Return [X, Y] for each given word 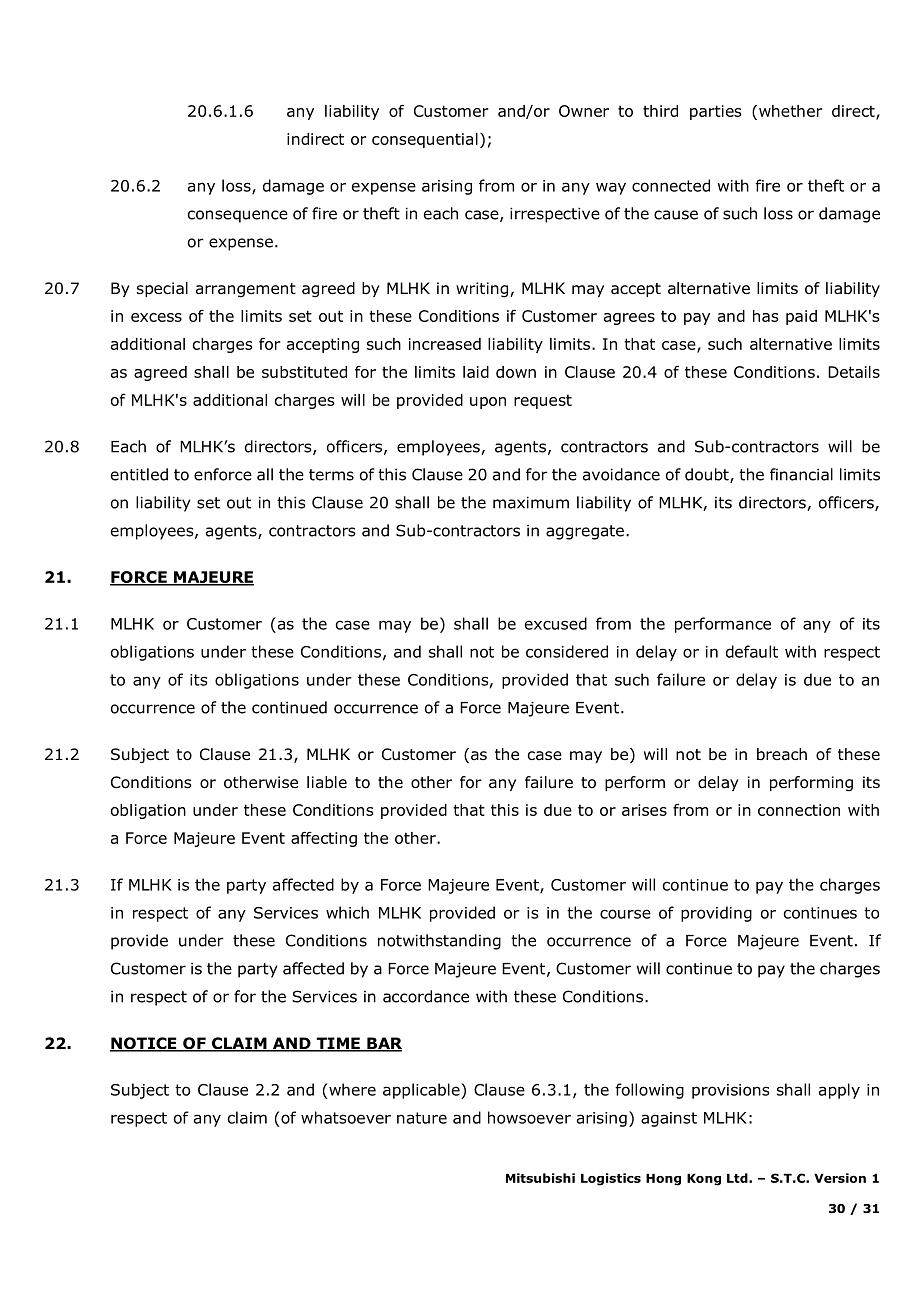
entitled [139, 474]
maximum [531, 502]
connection [799, 810]
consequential [425, 140]
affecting [324, 839]
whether [791, 111]
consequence [238, 216]
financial [801, 474]
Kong [704, 1180]
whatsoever [346, 1117]
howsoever [529, 1117]
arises [644, 810]
